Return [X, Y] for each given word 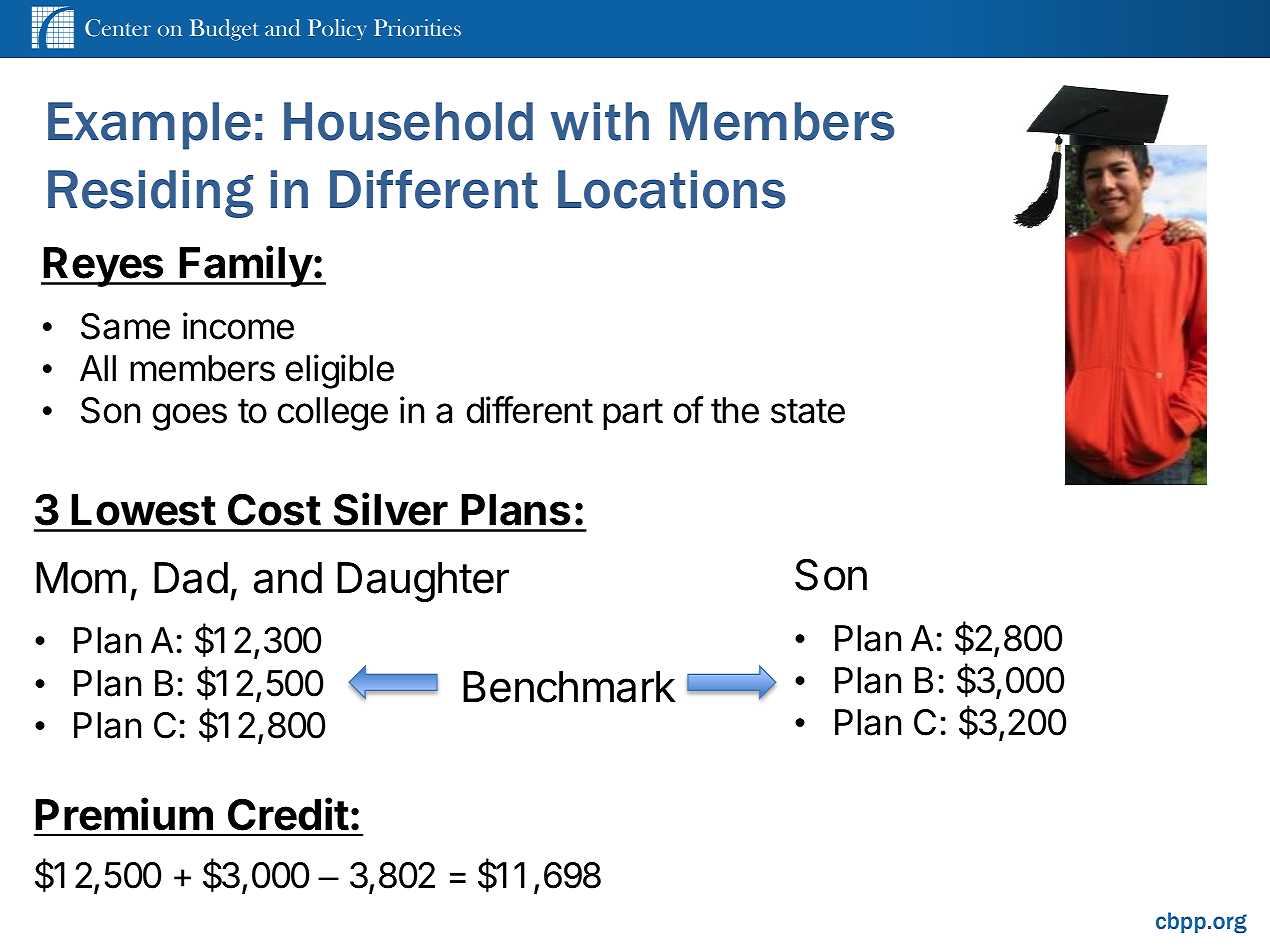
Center [118, 28]
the [735, 410]
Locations [672, 189]
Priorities [417, 27]
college [333, 414]
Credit [288, 814]
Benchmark [569, 687]
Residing [150, 194]
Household [408, 121]
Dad [191, 578]
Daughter [423, 582]
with [600, 121]
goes [190, 417]
